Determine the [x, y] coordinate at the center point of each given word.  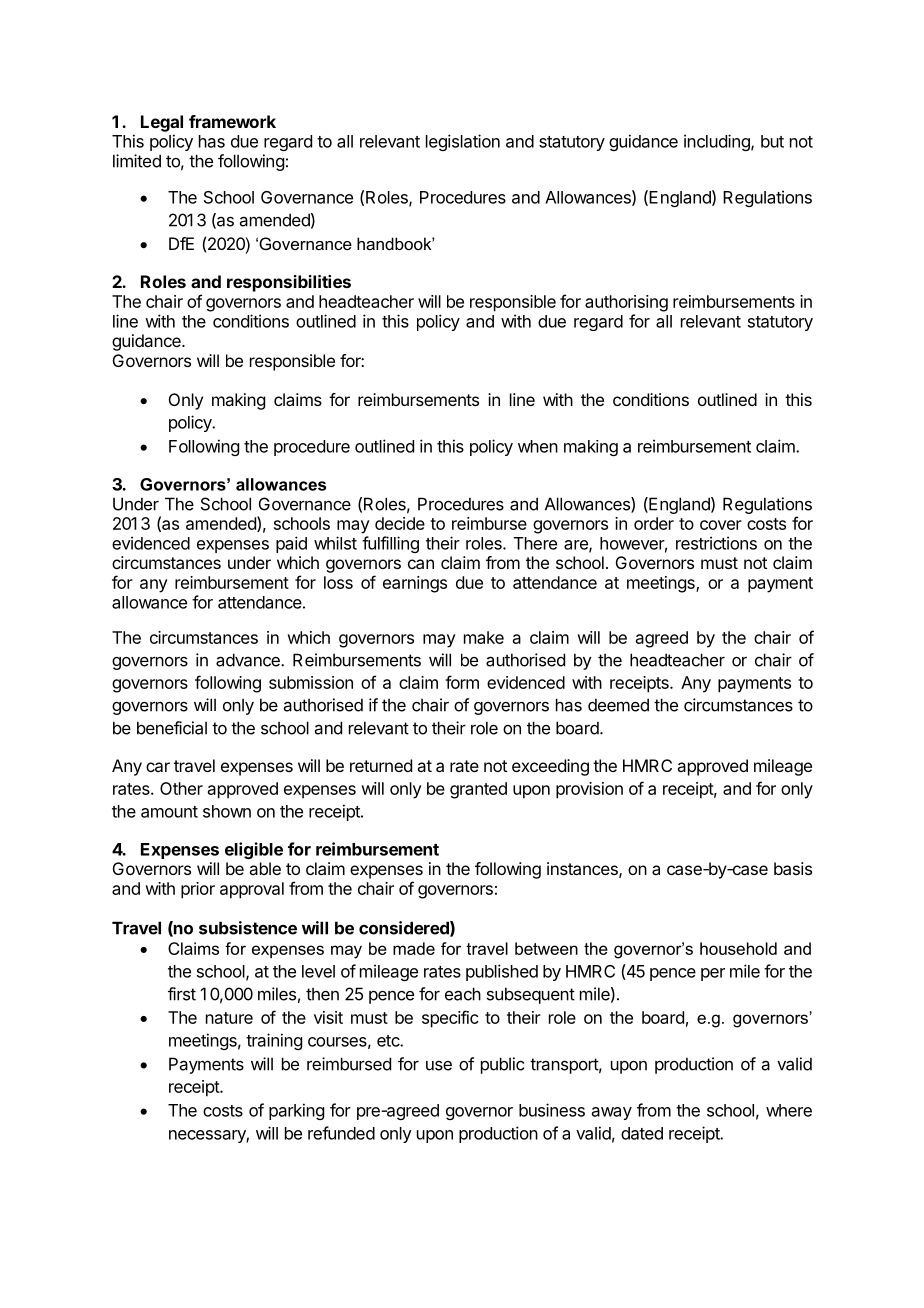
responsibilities [289, 283]
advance [249, 660]
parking [296, 1111]
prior [198, 890]
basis [793, 868]
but [772, 141]
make [484, 637]
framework [232, 121]
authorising [626, 303]
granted [478, 790]
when [538, 446]
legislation [463, 142]
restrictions [716, 543]
